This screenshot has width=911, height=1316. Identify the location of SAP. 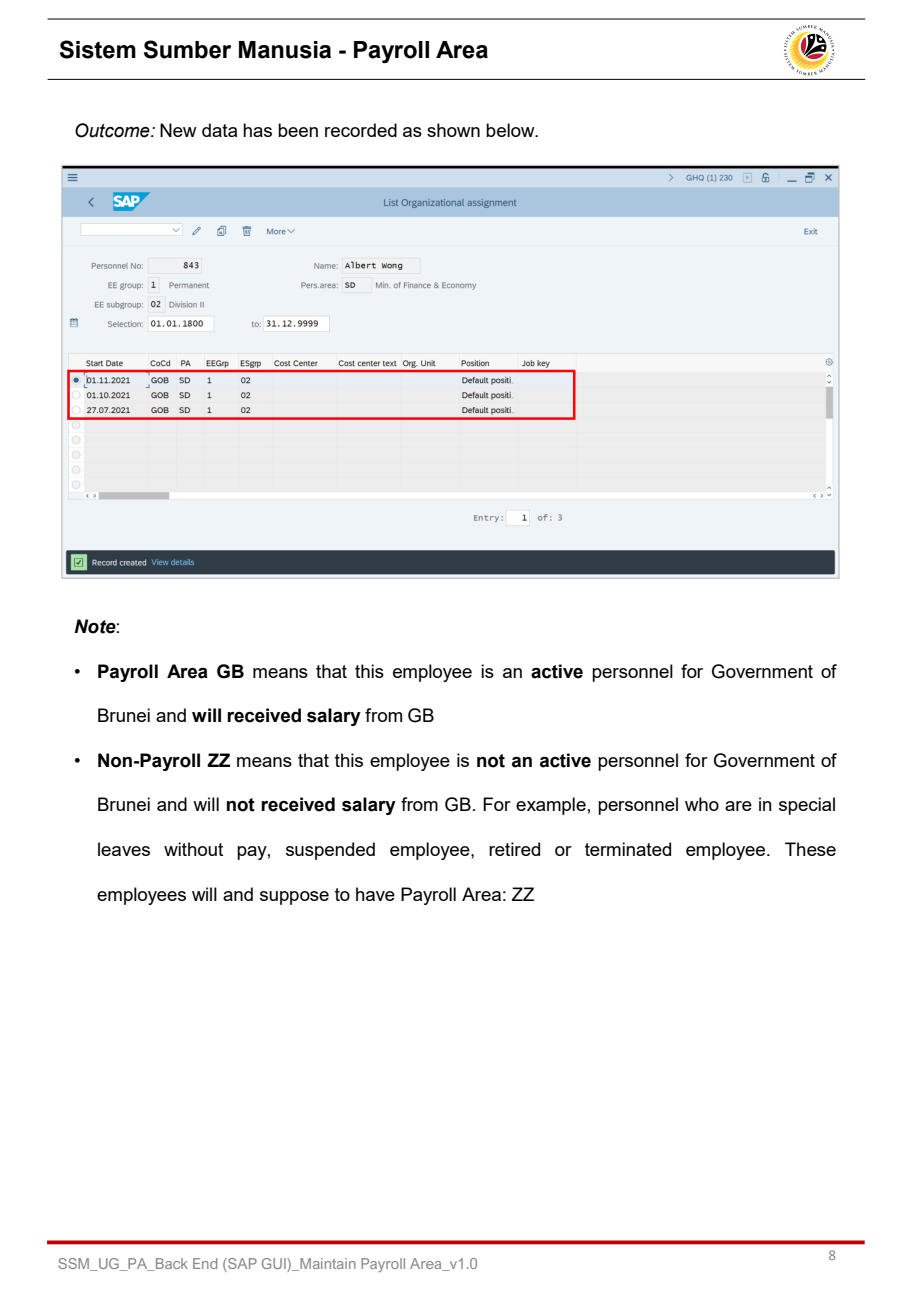
(241, 1263).
